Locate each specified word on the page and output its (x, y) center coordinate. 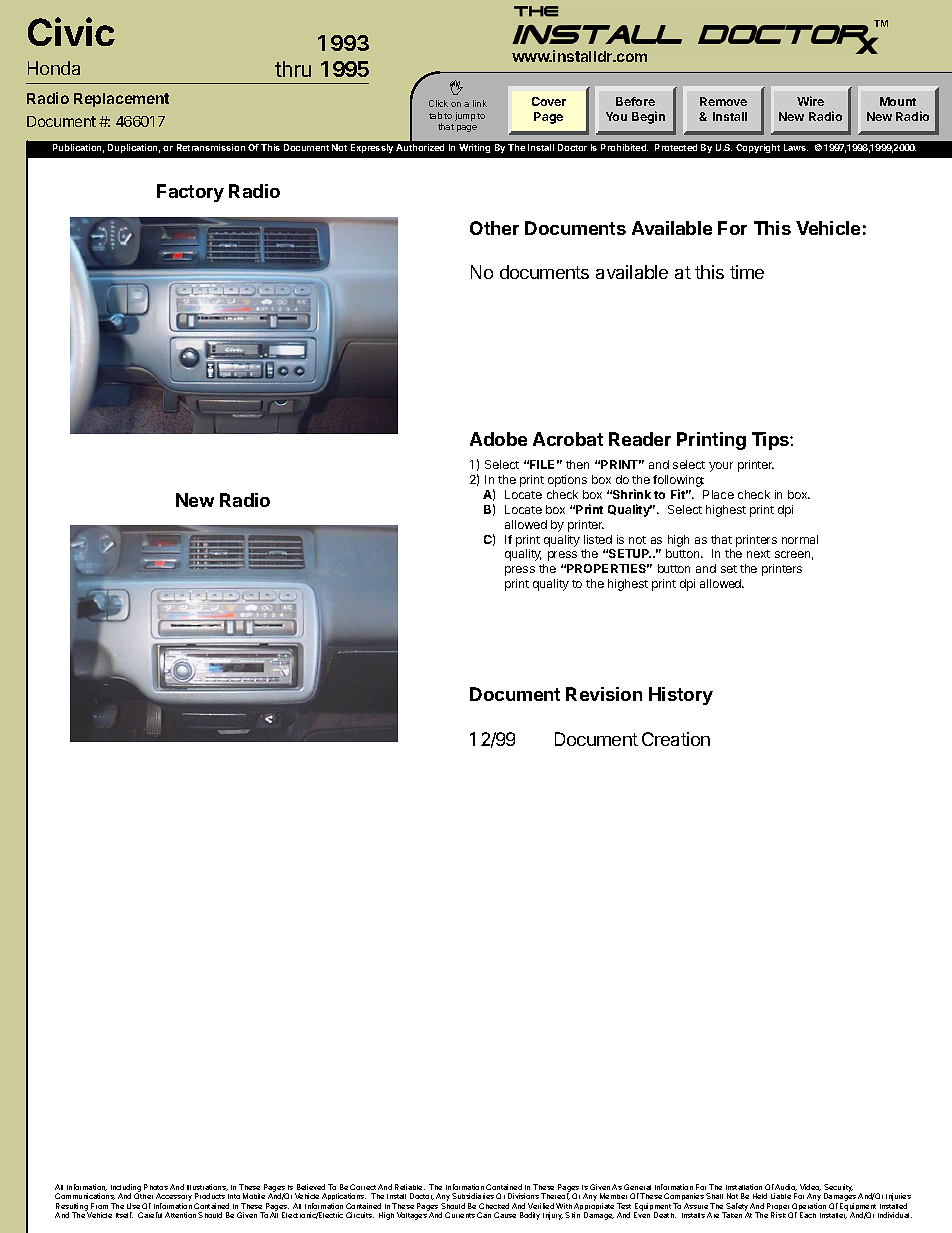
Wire (810, 101)
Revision (604, 694)
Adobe (498, 439)
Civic (71, 31)
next (758, 554)
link (480, 103)
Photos (156, 1187)
